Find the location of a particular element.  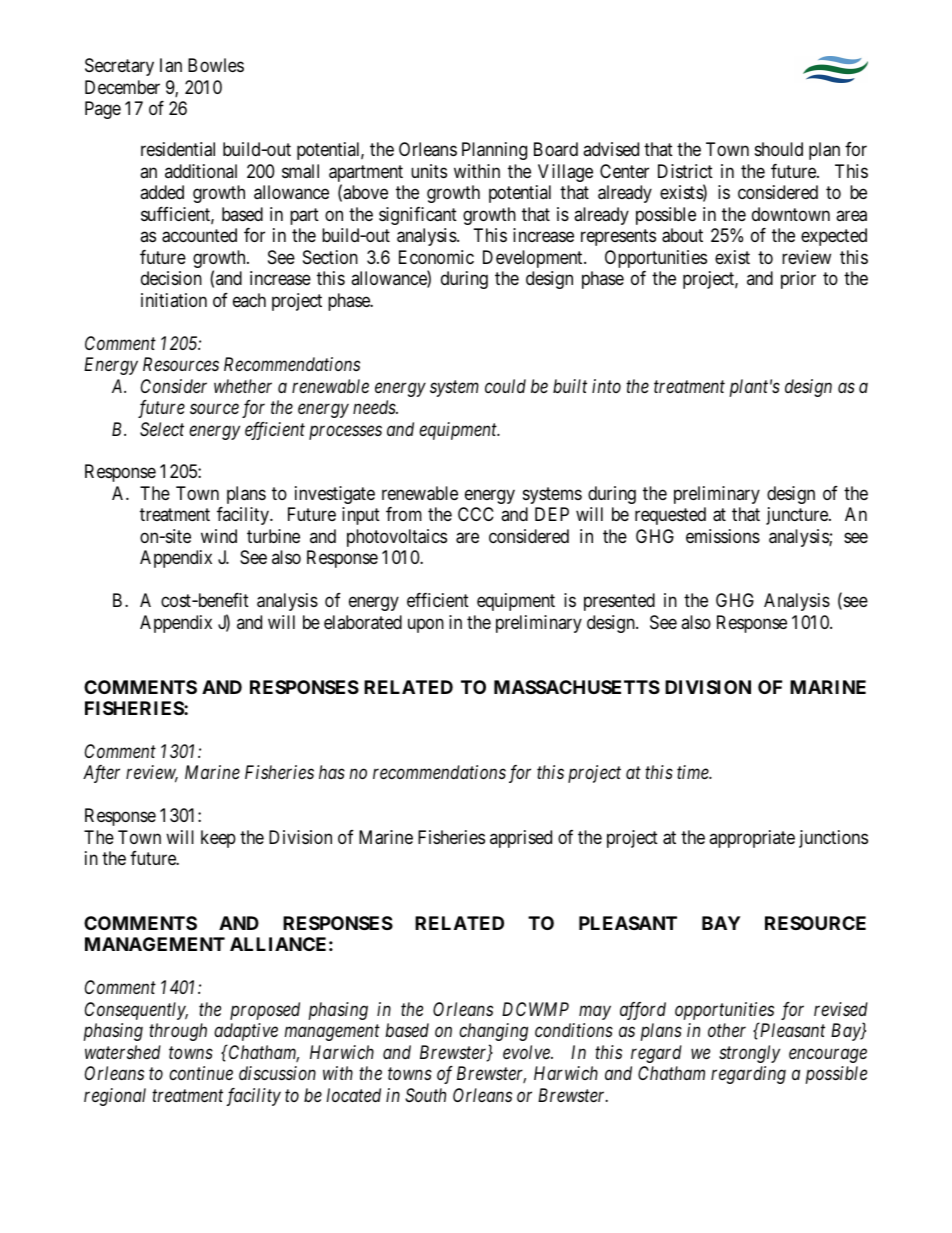

changing is located at coordinates (493, 1032).
